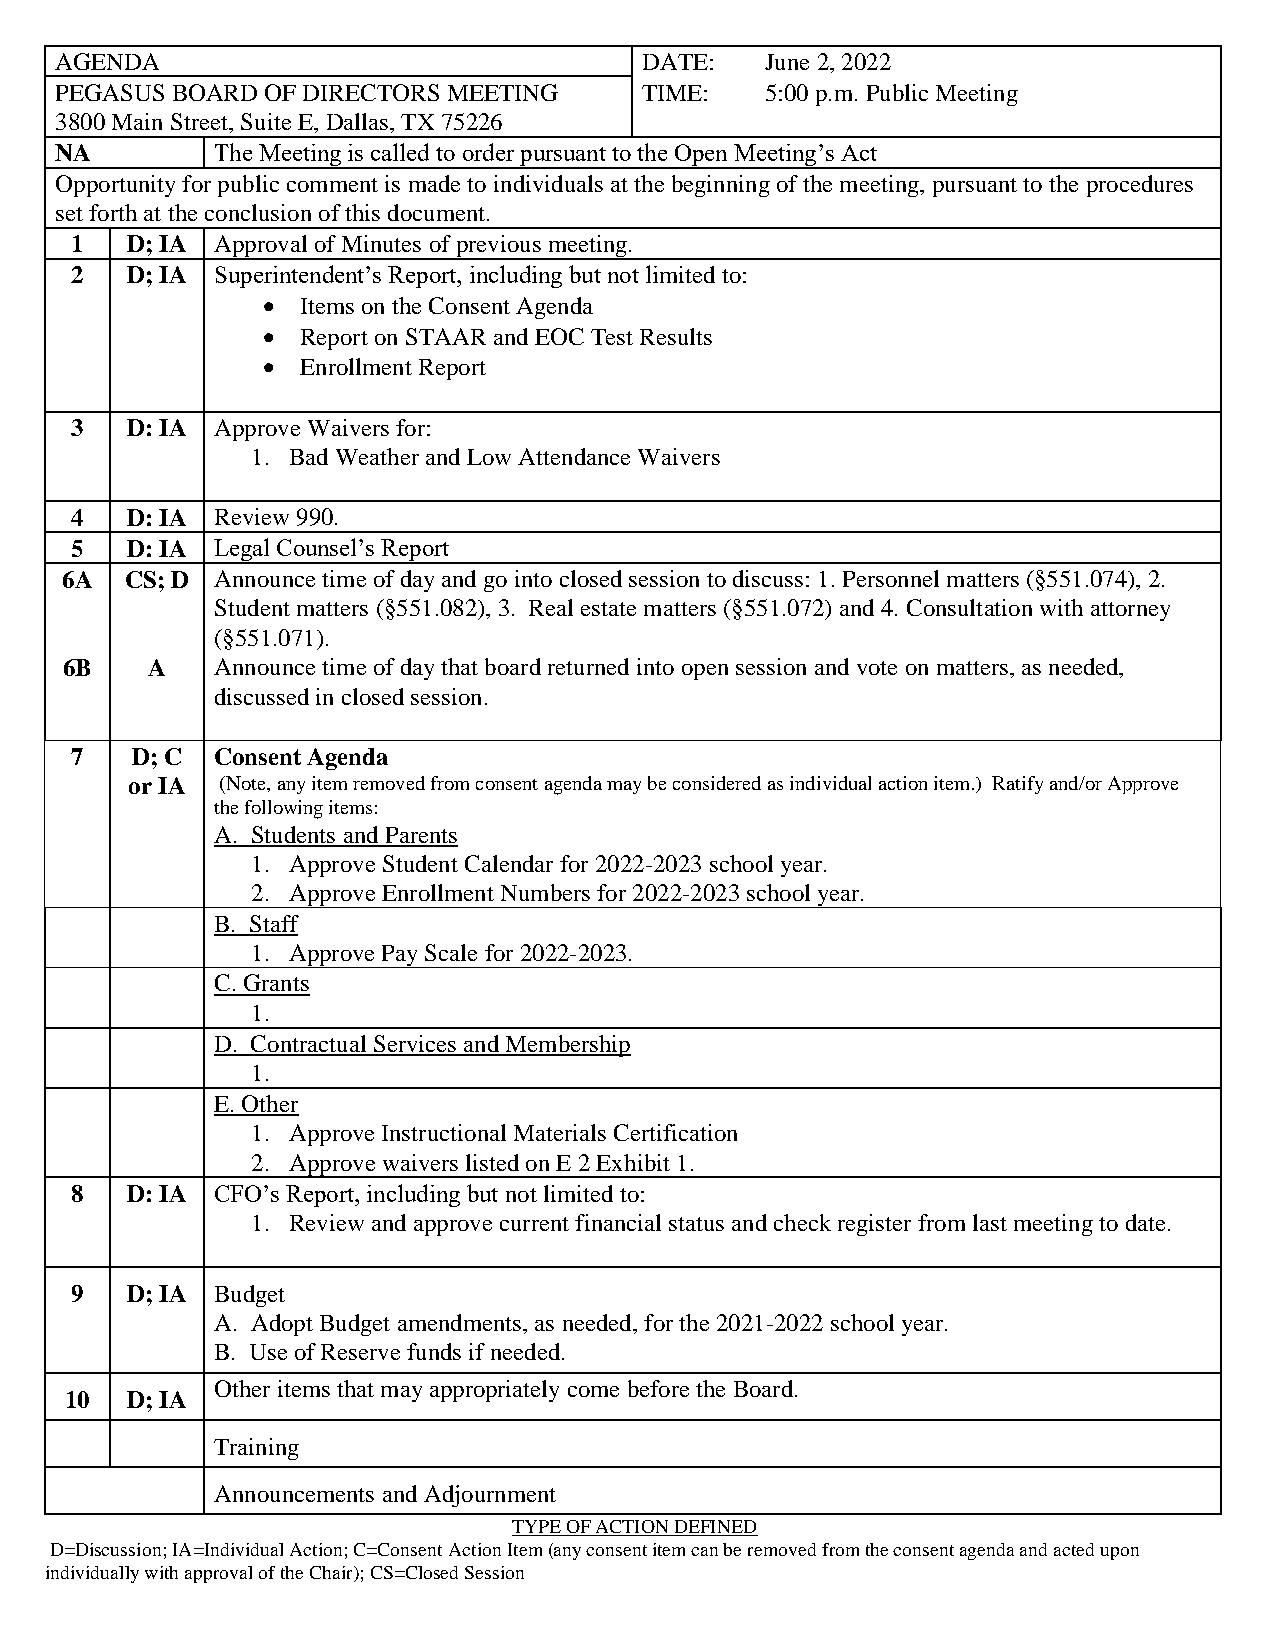  Describe the element at coordinates (545, 892) in the screenshot. I see `Numbers` at that location.
